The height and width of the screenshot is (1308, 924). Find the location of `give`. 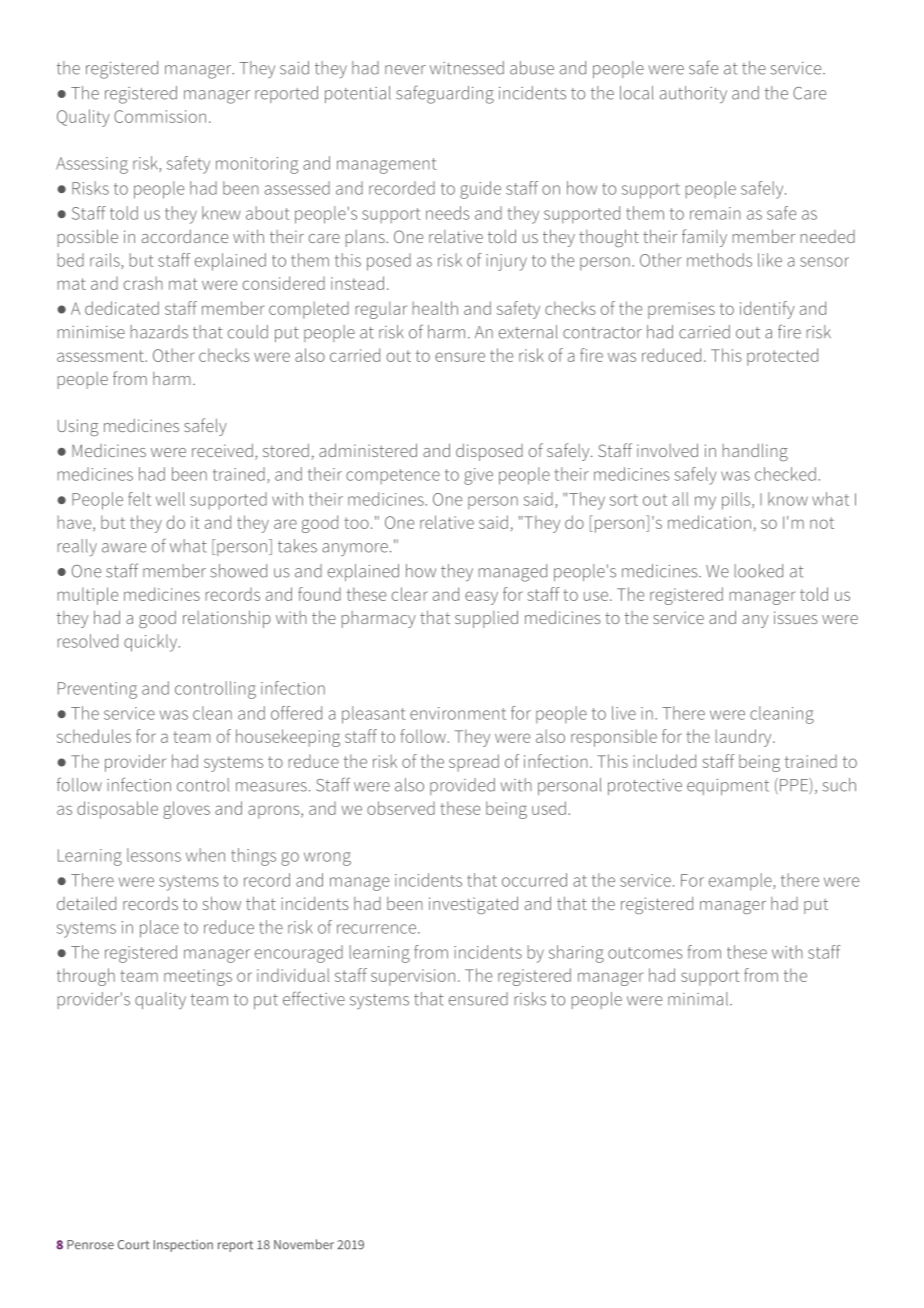

give is located at coordinates (478, 476).
